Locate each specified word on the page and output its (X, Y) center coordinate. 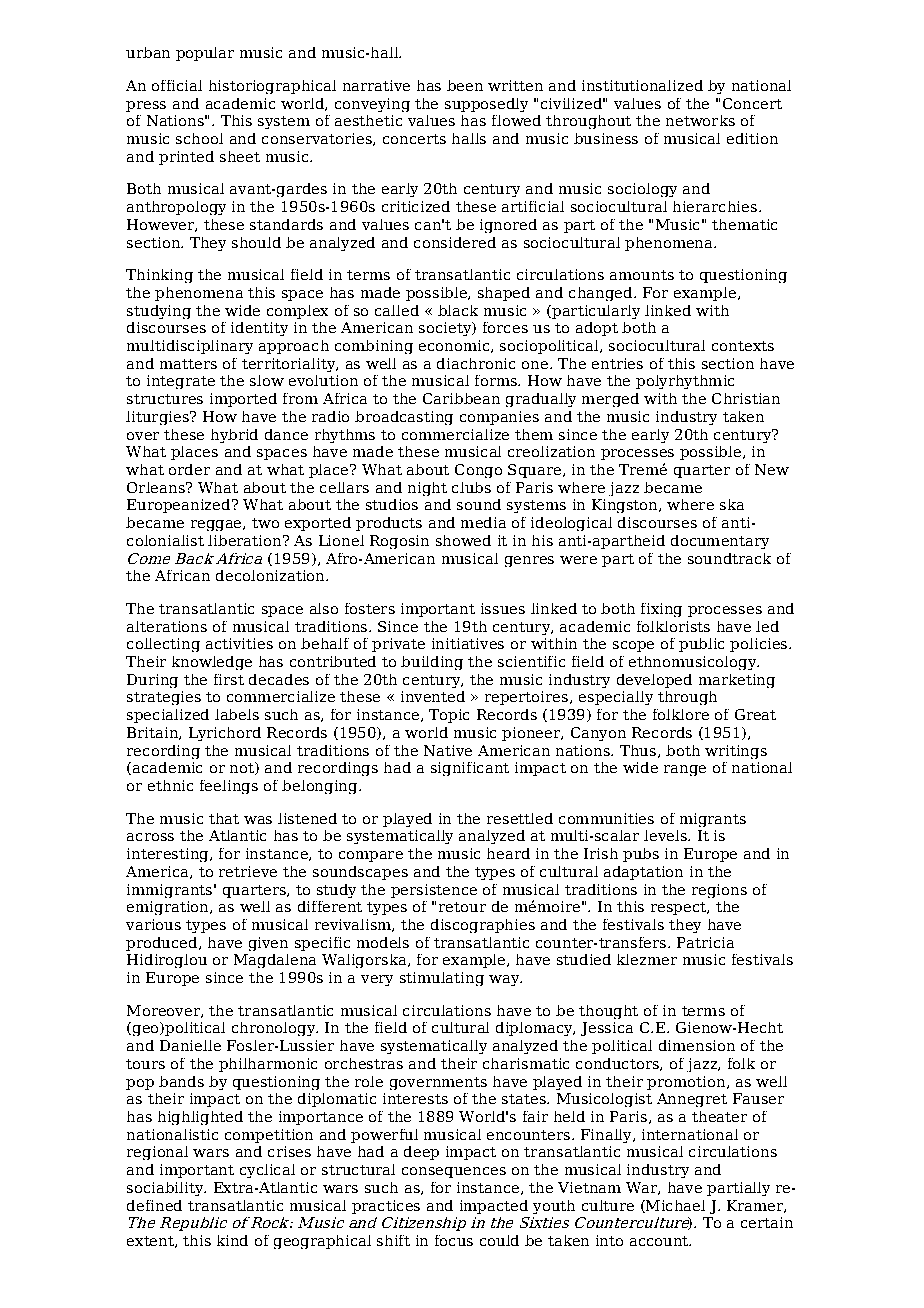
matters (188, 364)
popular (205, 54)
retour (462, 907)
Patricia (705, 942)
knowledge (212, 663)
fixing (661, 610)
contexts (743, 346)
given (268, 944)
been (465, 85)
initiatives (468, 643)
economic (455, 346)
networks (700, 120)
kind (232, 1240)
